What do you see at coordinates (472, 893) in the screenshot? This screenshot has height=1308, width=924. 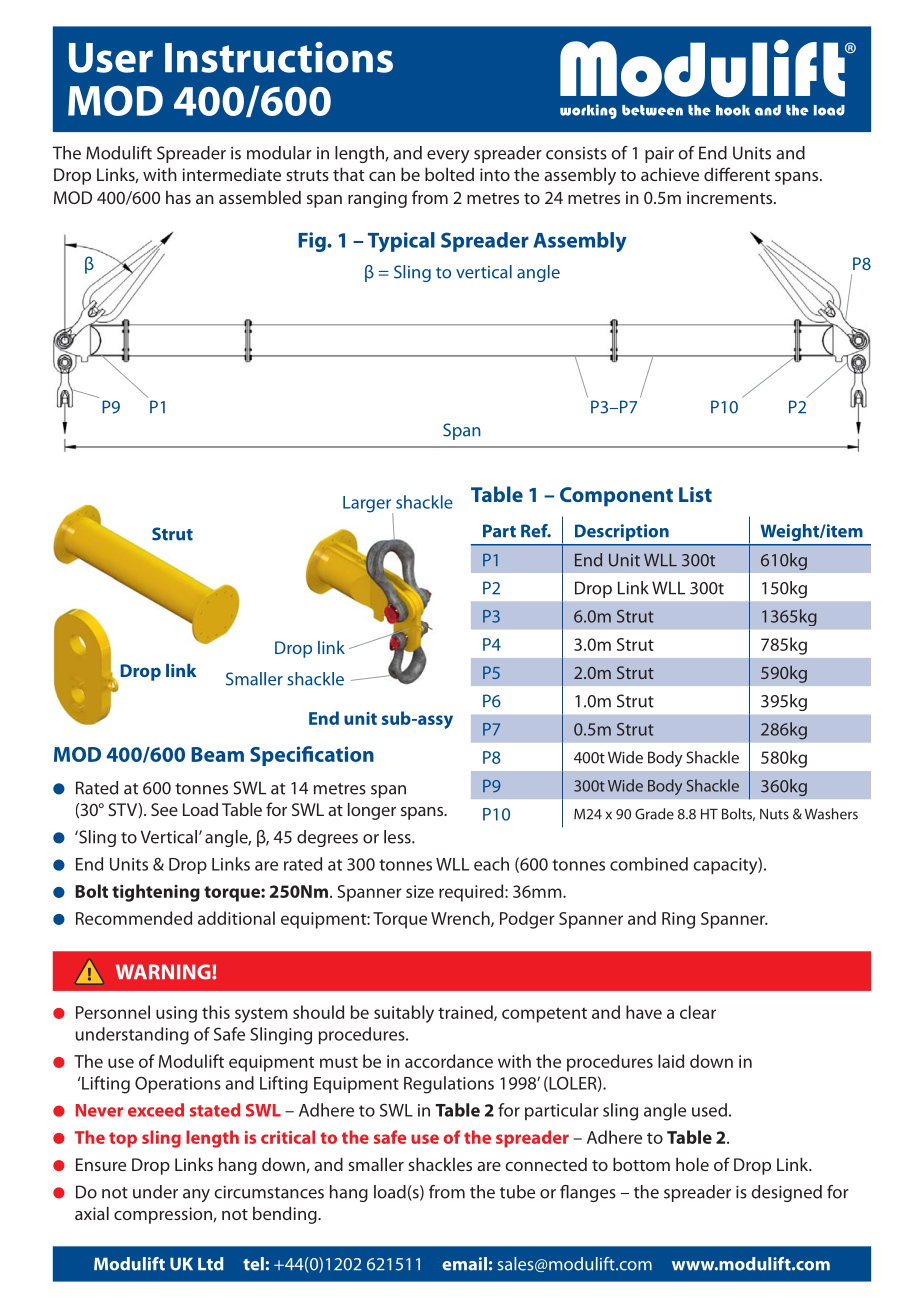 I see `required` at bounding box center [472, 893].
